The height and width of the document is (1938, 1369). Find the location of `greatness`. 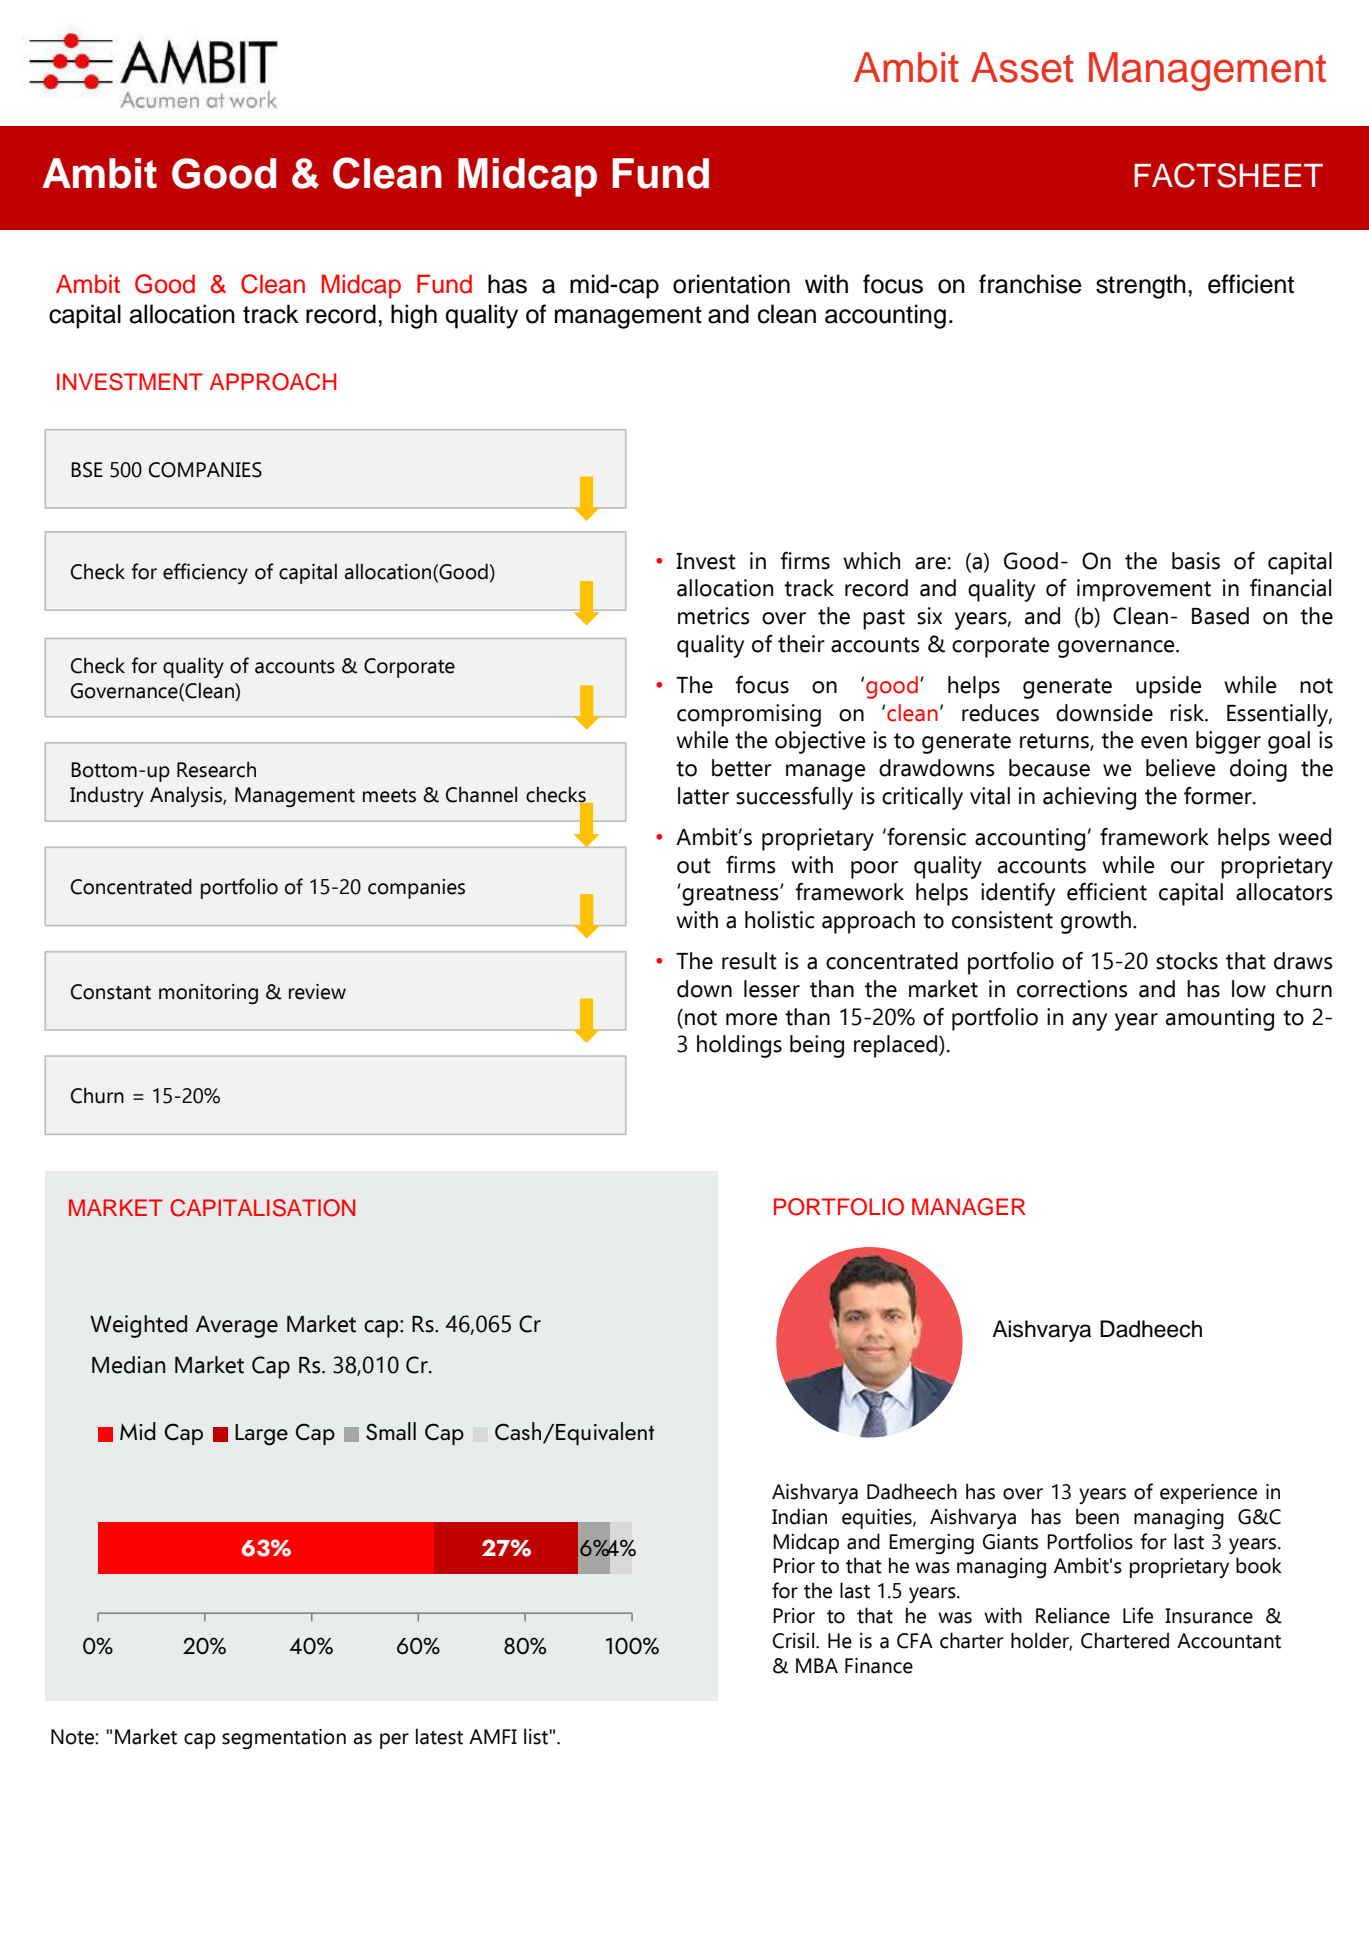

greatness is located at coordinates (730, 894).
